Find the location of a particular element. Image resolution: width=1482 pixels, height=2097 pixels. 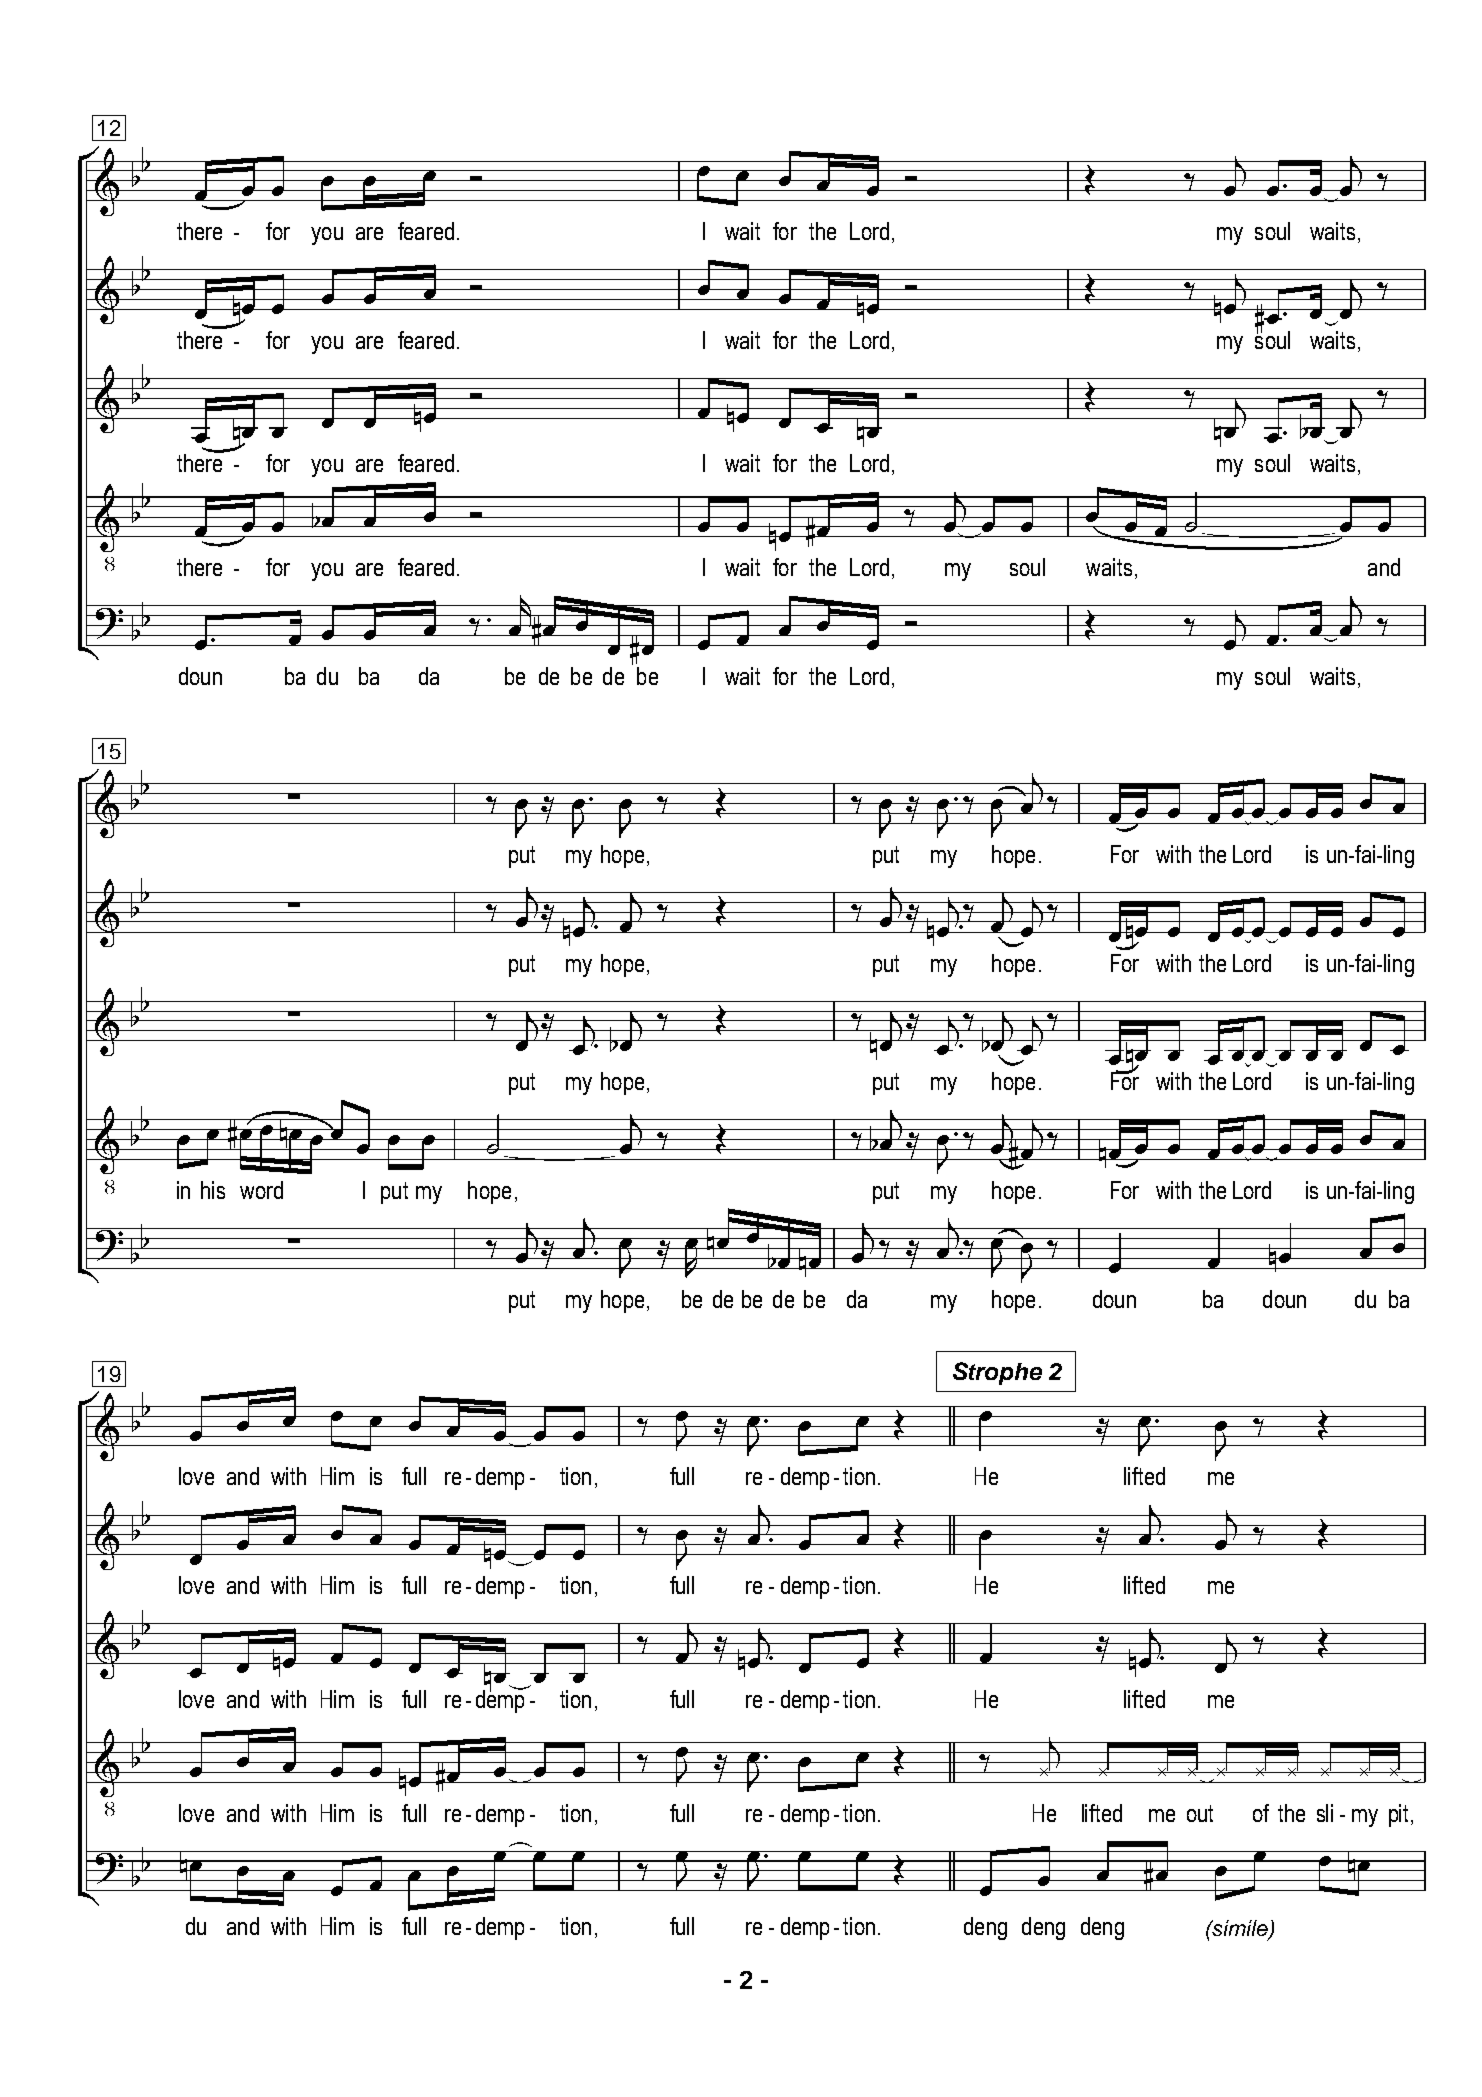

pit is located at coordinates (1400, 1815).
